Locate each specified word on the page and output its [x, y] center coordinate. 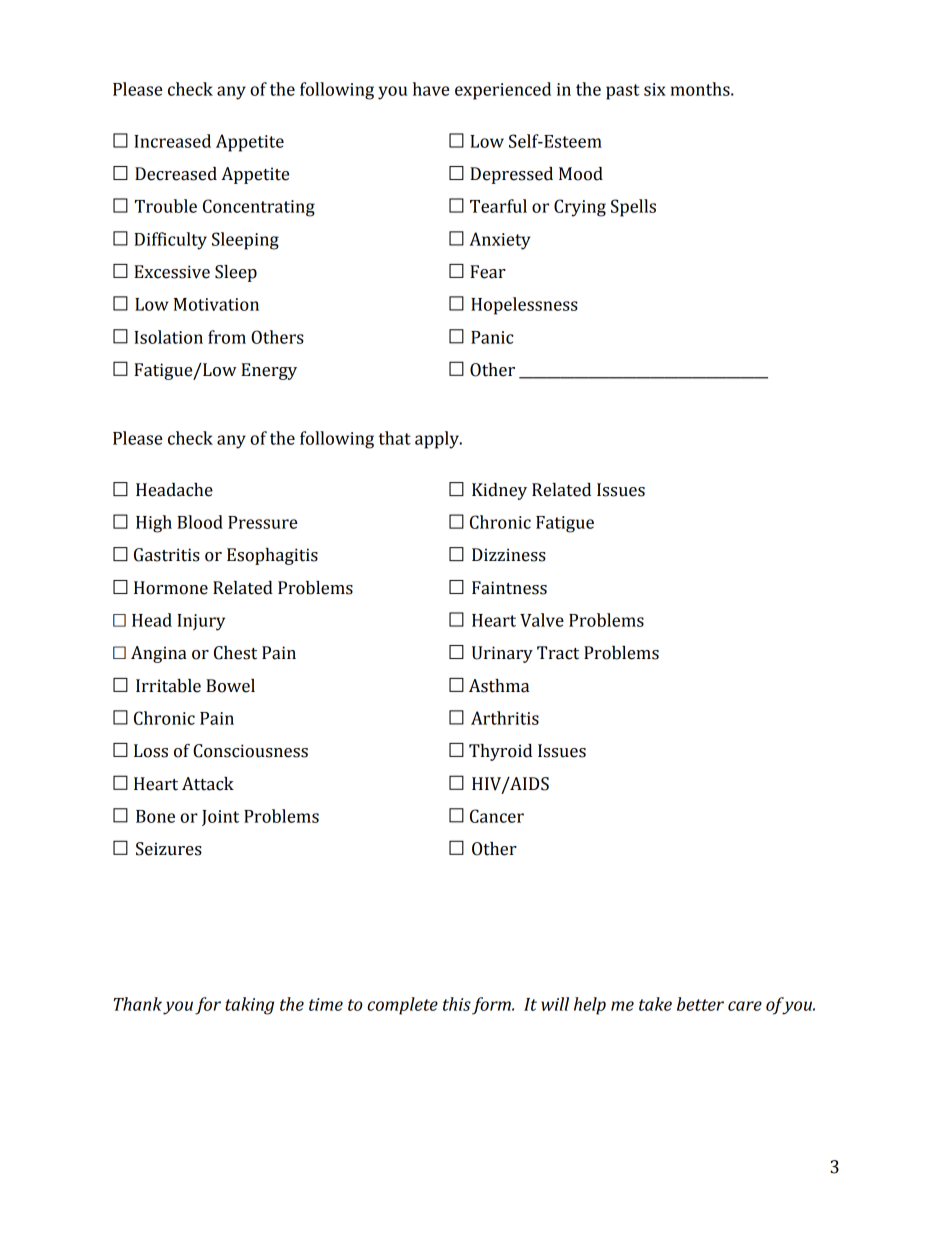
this [457, 1004]
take [655, 1004]
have [431, 89]
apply [438, 440]
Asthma [499, 686]
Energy [269, 371]
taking [249, 1006]
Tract [558, 653]
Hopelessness [524, 306]
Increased [172, 141]
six [655, 89]
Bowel [230, 686]
